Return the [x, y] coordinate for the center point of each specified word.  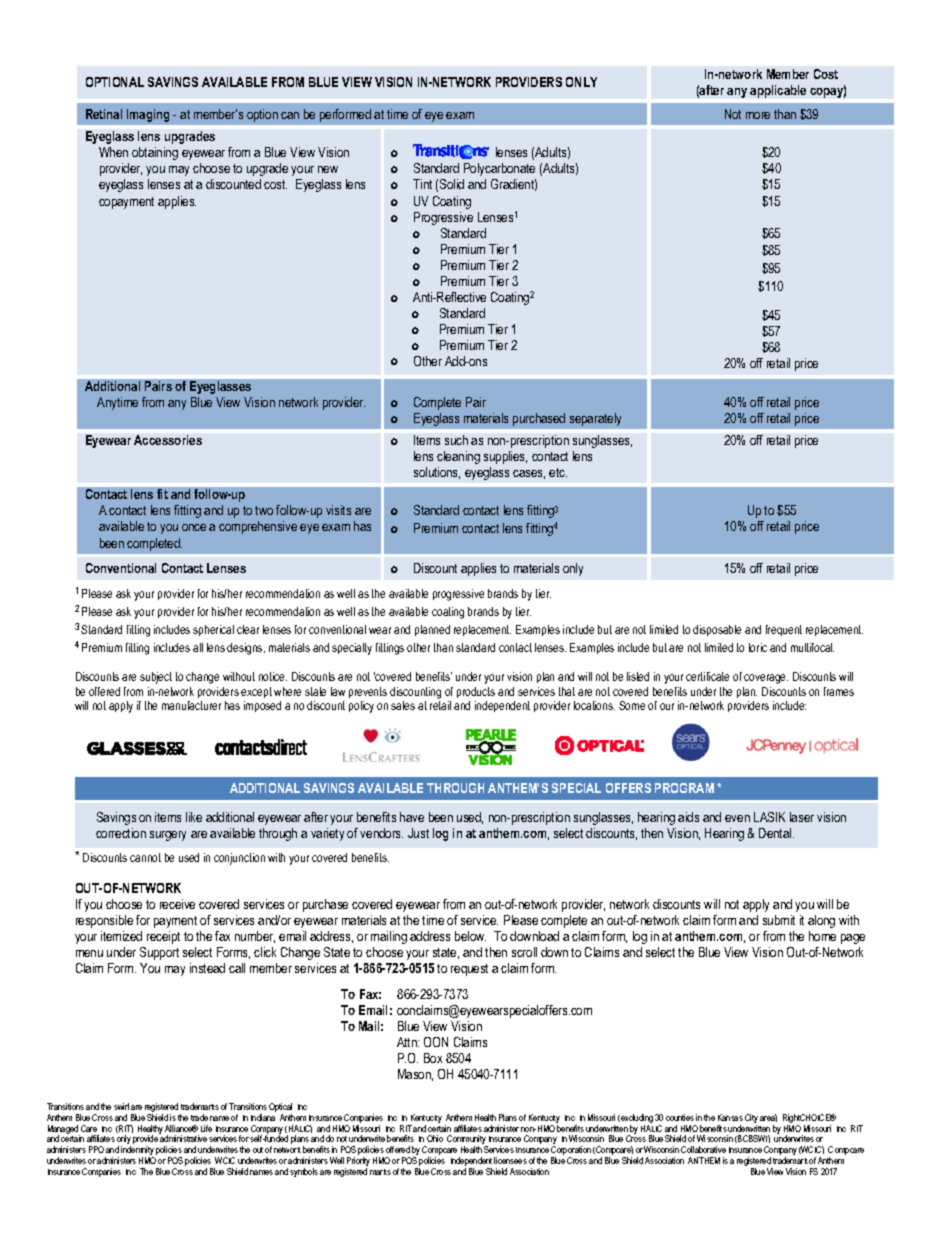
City [751, 1120]
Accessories [168, 440]
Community [467, 1141]
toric [758, 647]
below [470, 936]
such [456, 440]
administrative [183, 1138]
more [758, 115]
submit [779, 920]
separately [595, 419]
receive [177, 904]
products [476, 692]
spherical [213, 630]
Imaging [148, 115]
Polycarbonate [499, 169]
